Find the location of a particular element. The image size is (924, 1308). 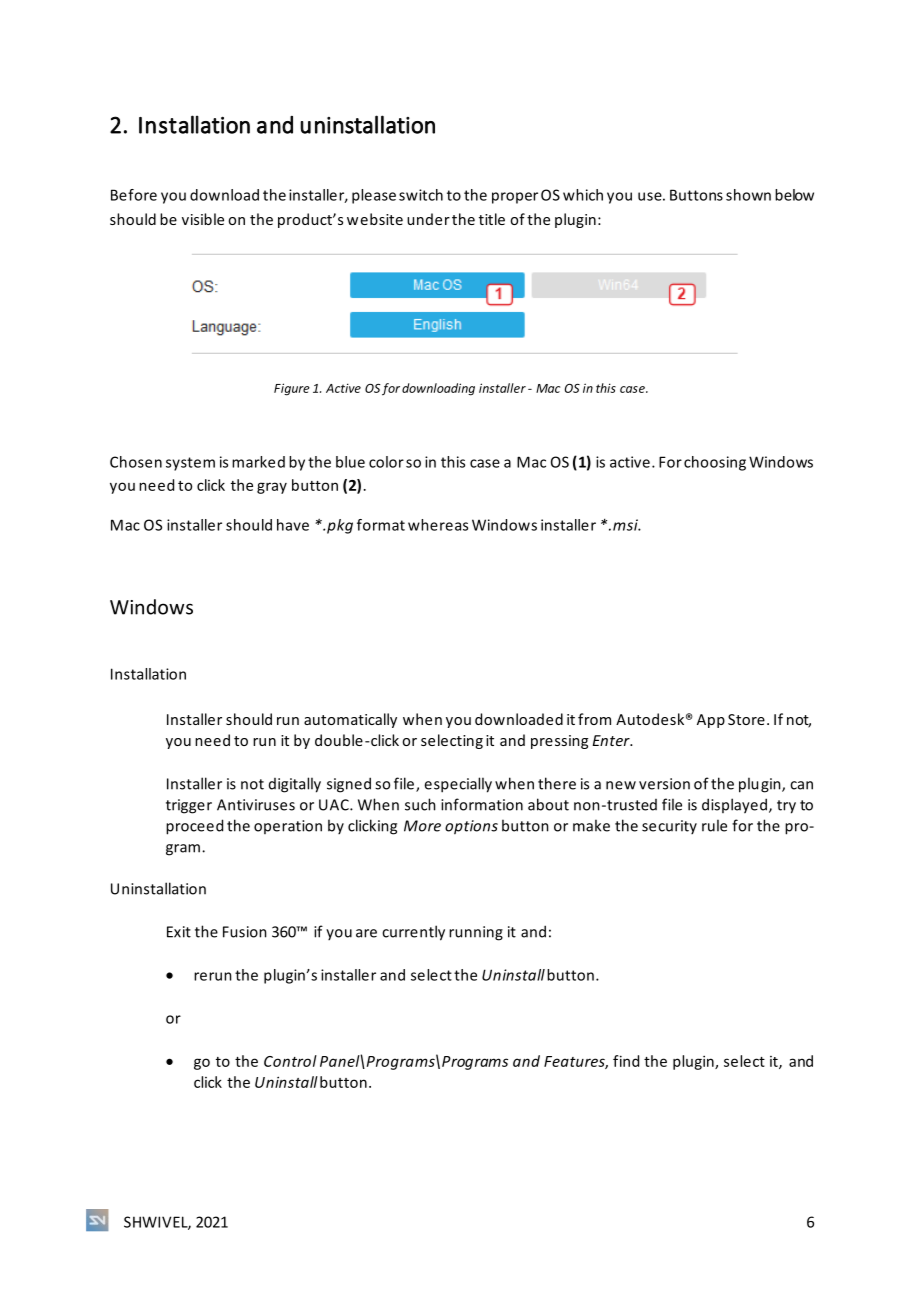

running is located at coordinates (476, 933).
